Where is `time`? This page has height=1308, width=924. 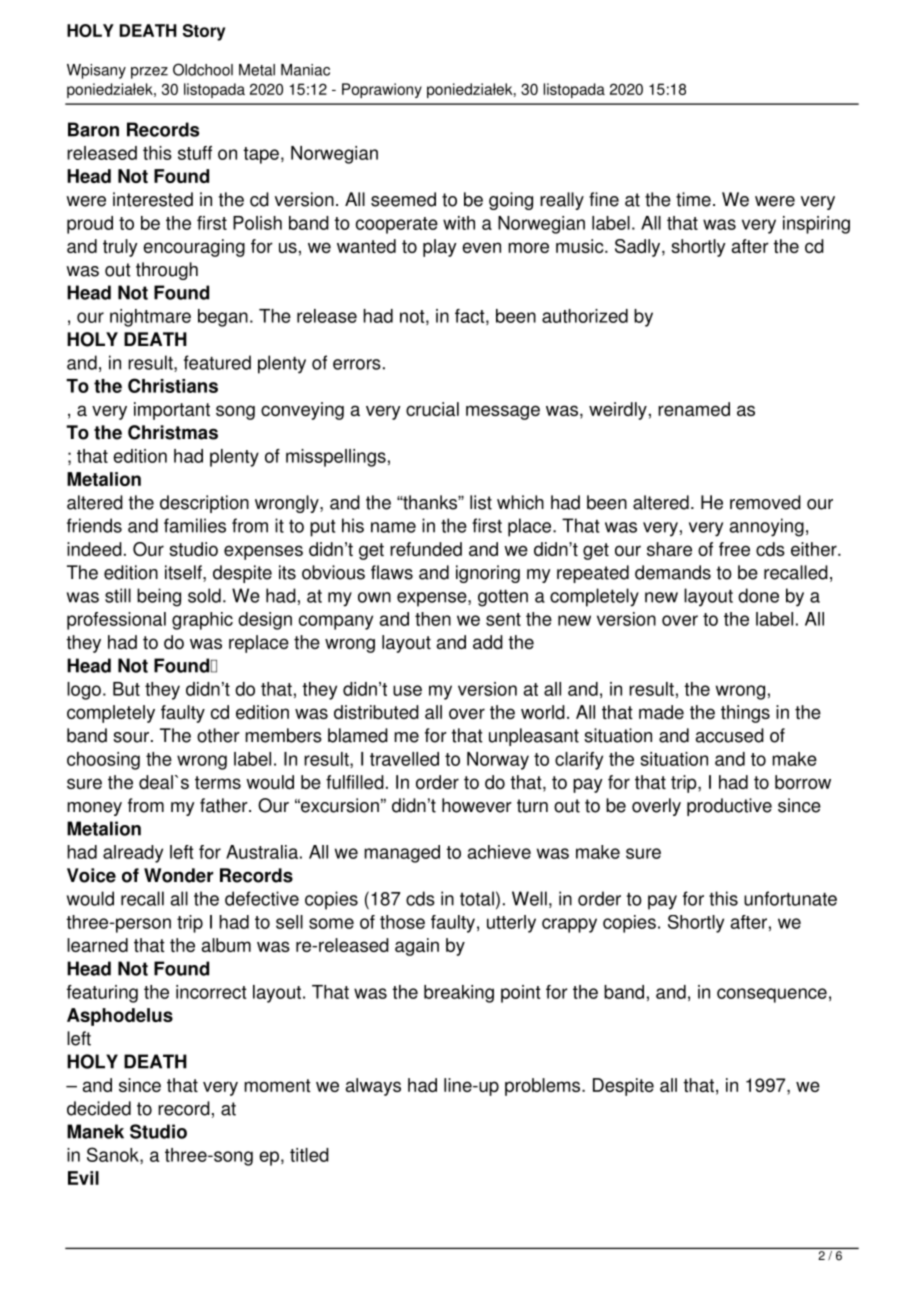 time is located at coordinates (693, 199).
